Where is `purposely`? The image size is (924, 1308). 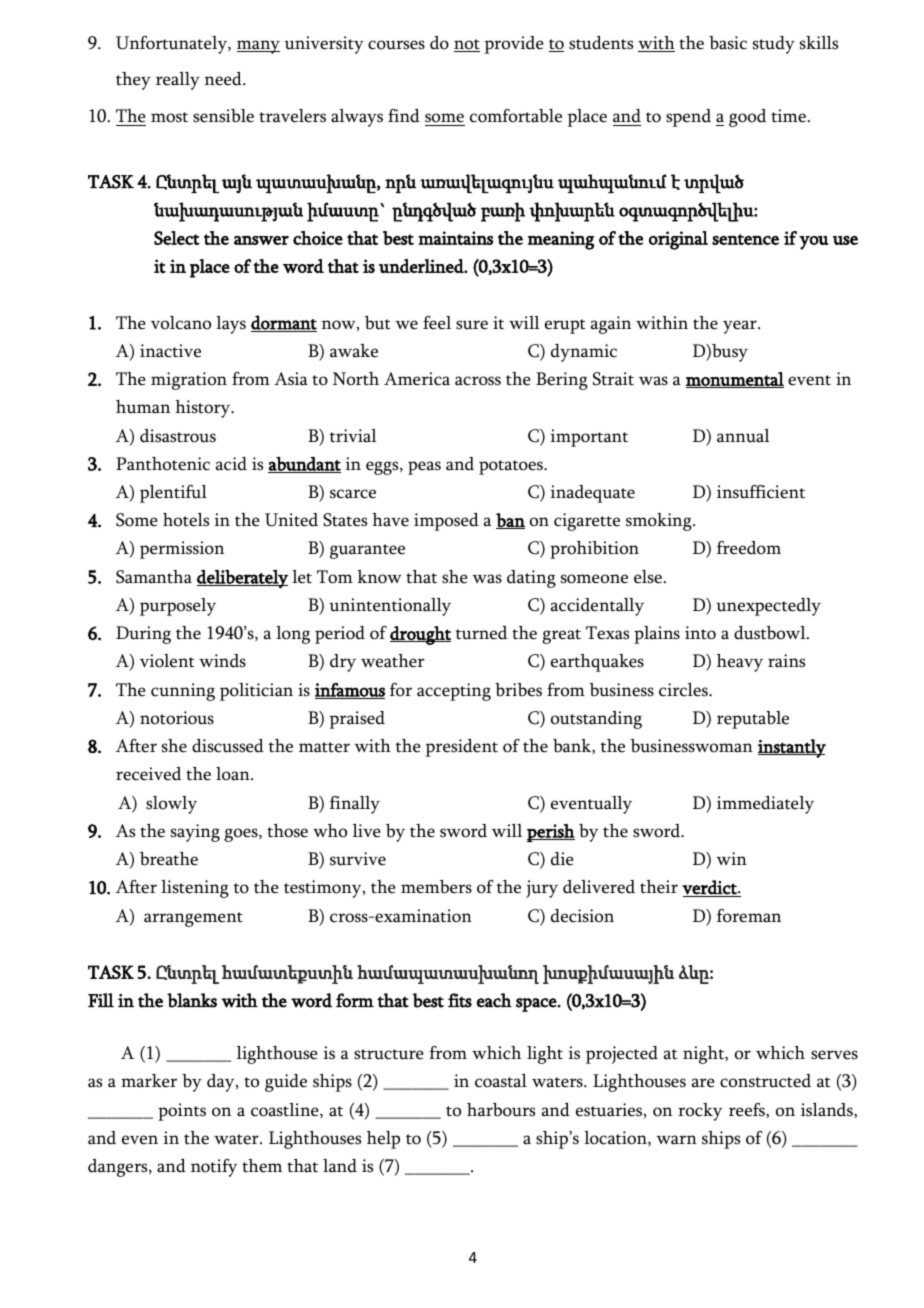 purposely is located at coordinates (178, 607).
